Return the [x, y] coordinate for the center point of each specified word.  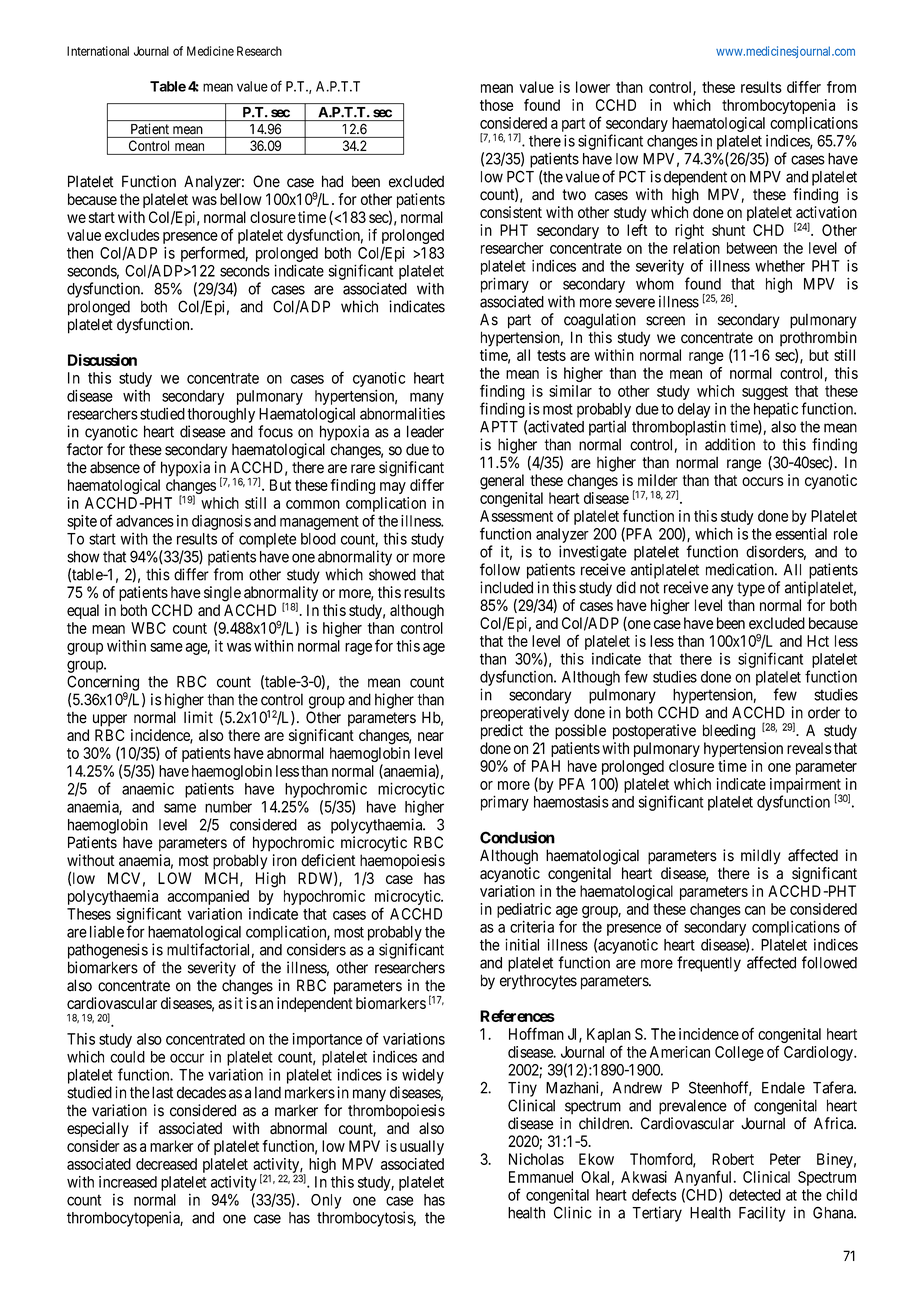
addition [730, 444]
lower [593, 87]
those [497, 105]
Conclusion [517, 837]
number [228, 807]
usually [422, 1147]
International [98, 51]
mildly [761, 857]
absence [115, 467]
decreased [166, 1164]
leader [425, 431]
